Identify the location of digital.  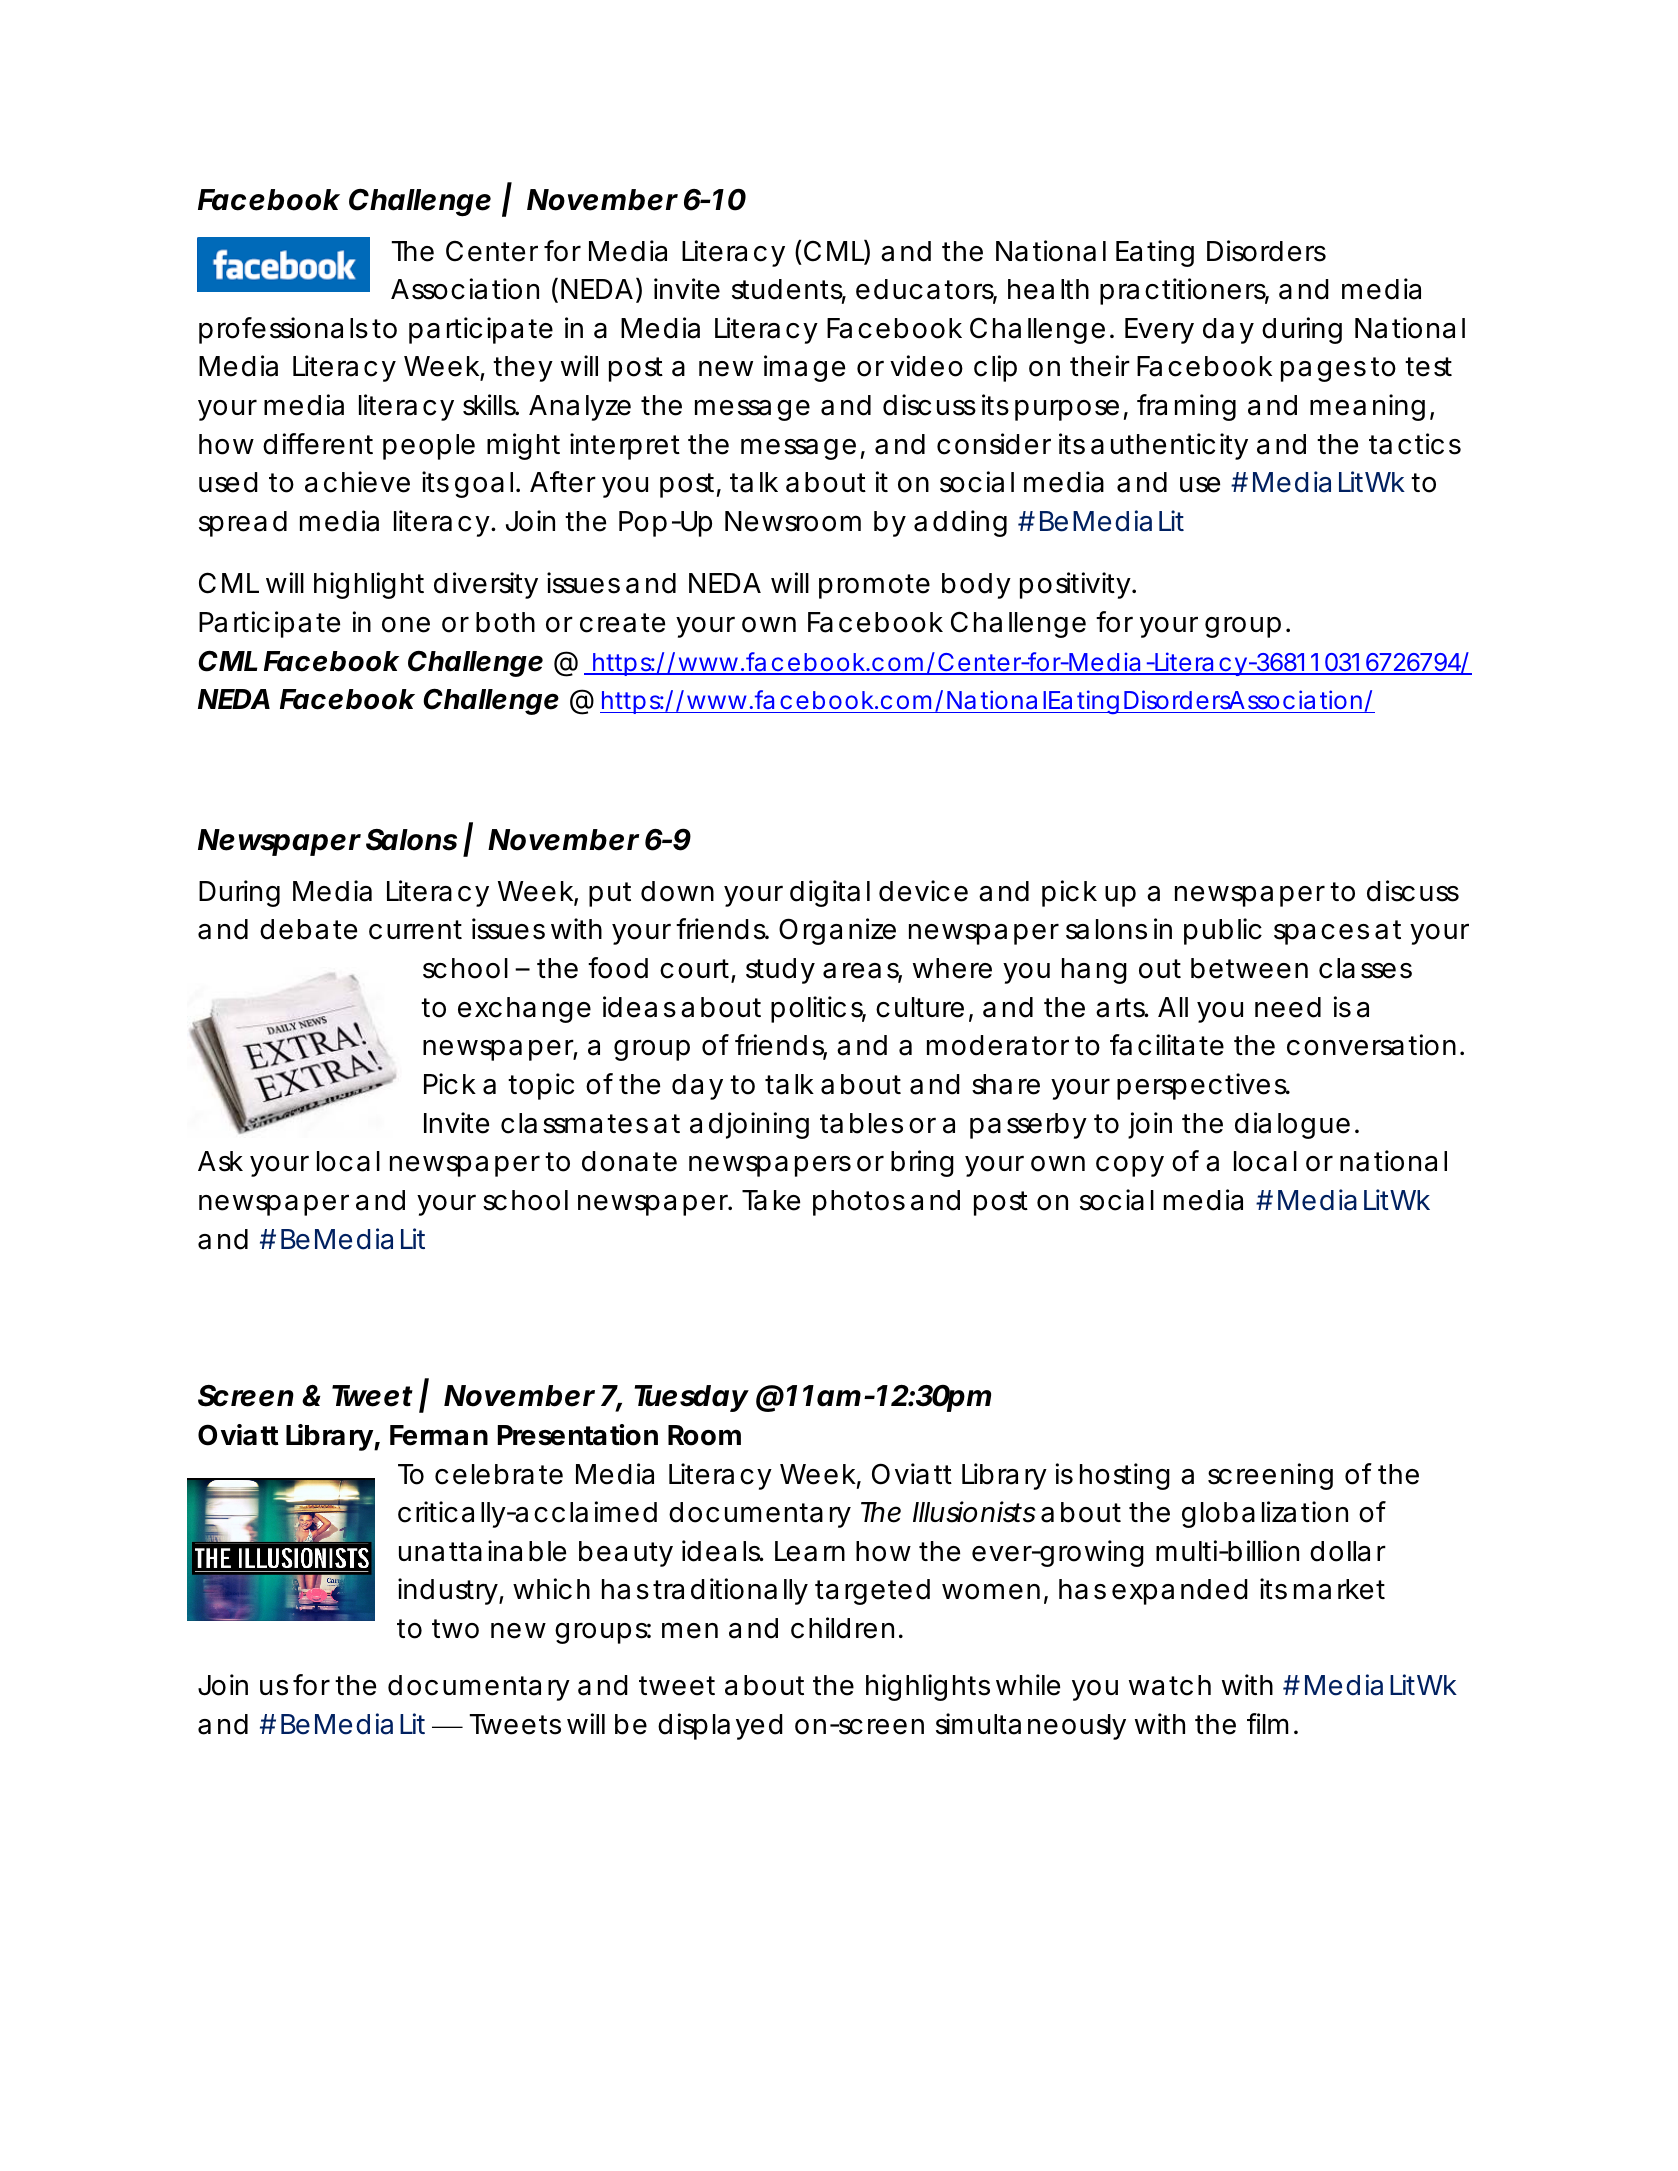
(830, 893).
